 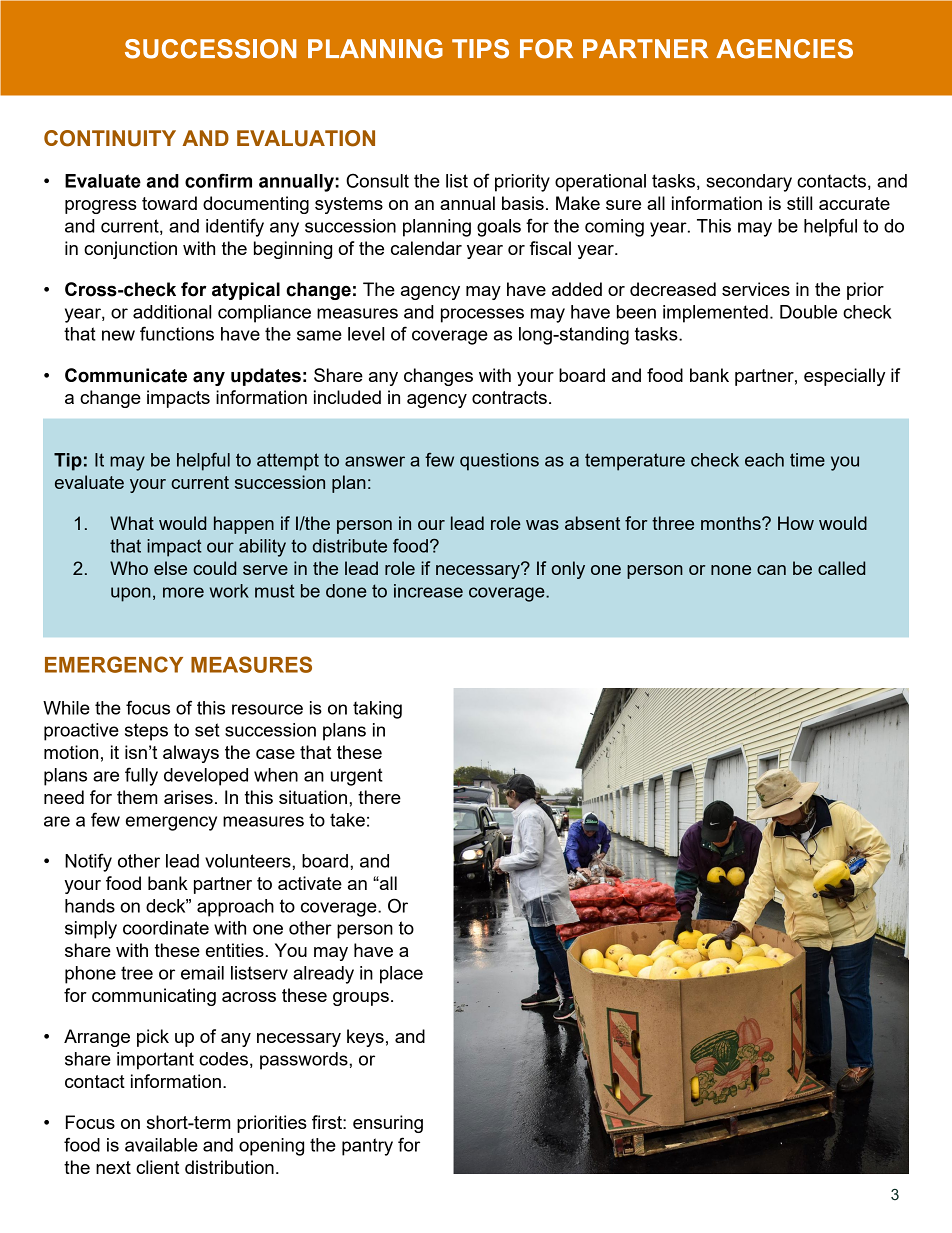 What do you see at coordinates (401, 975) in the image?
I see `place` at bounding box center [401, 975].
